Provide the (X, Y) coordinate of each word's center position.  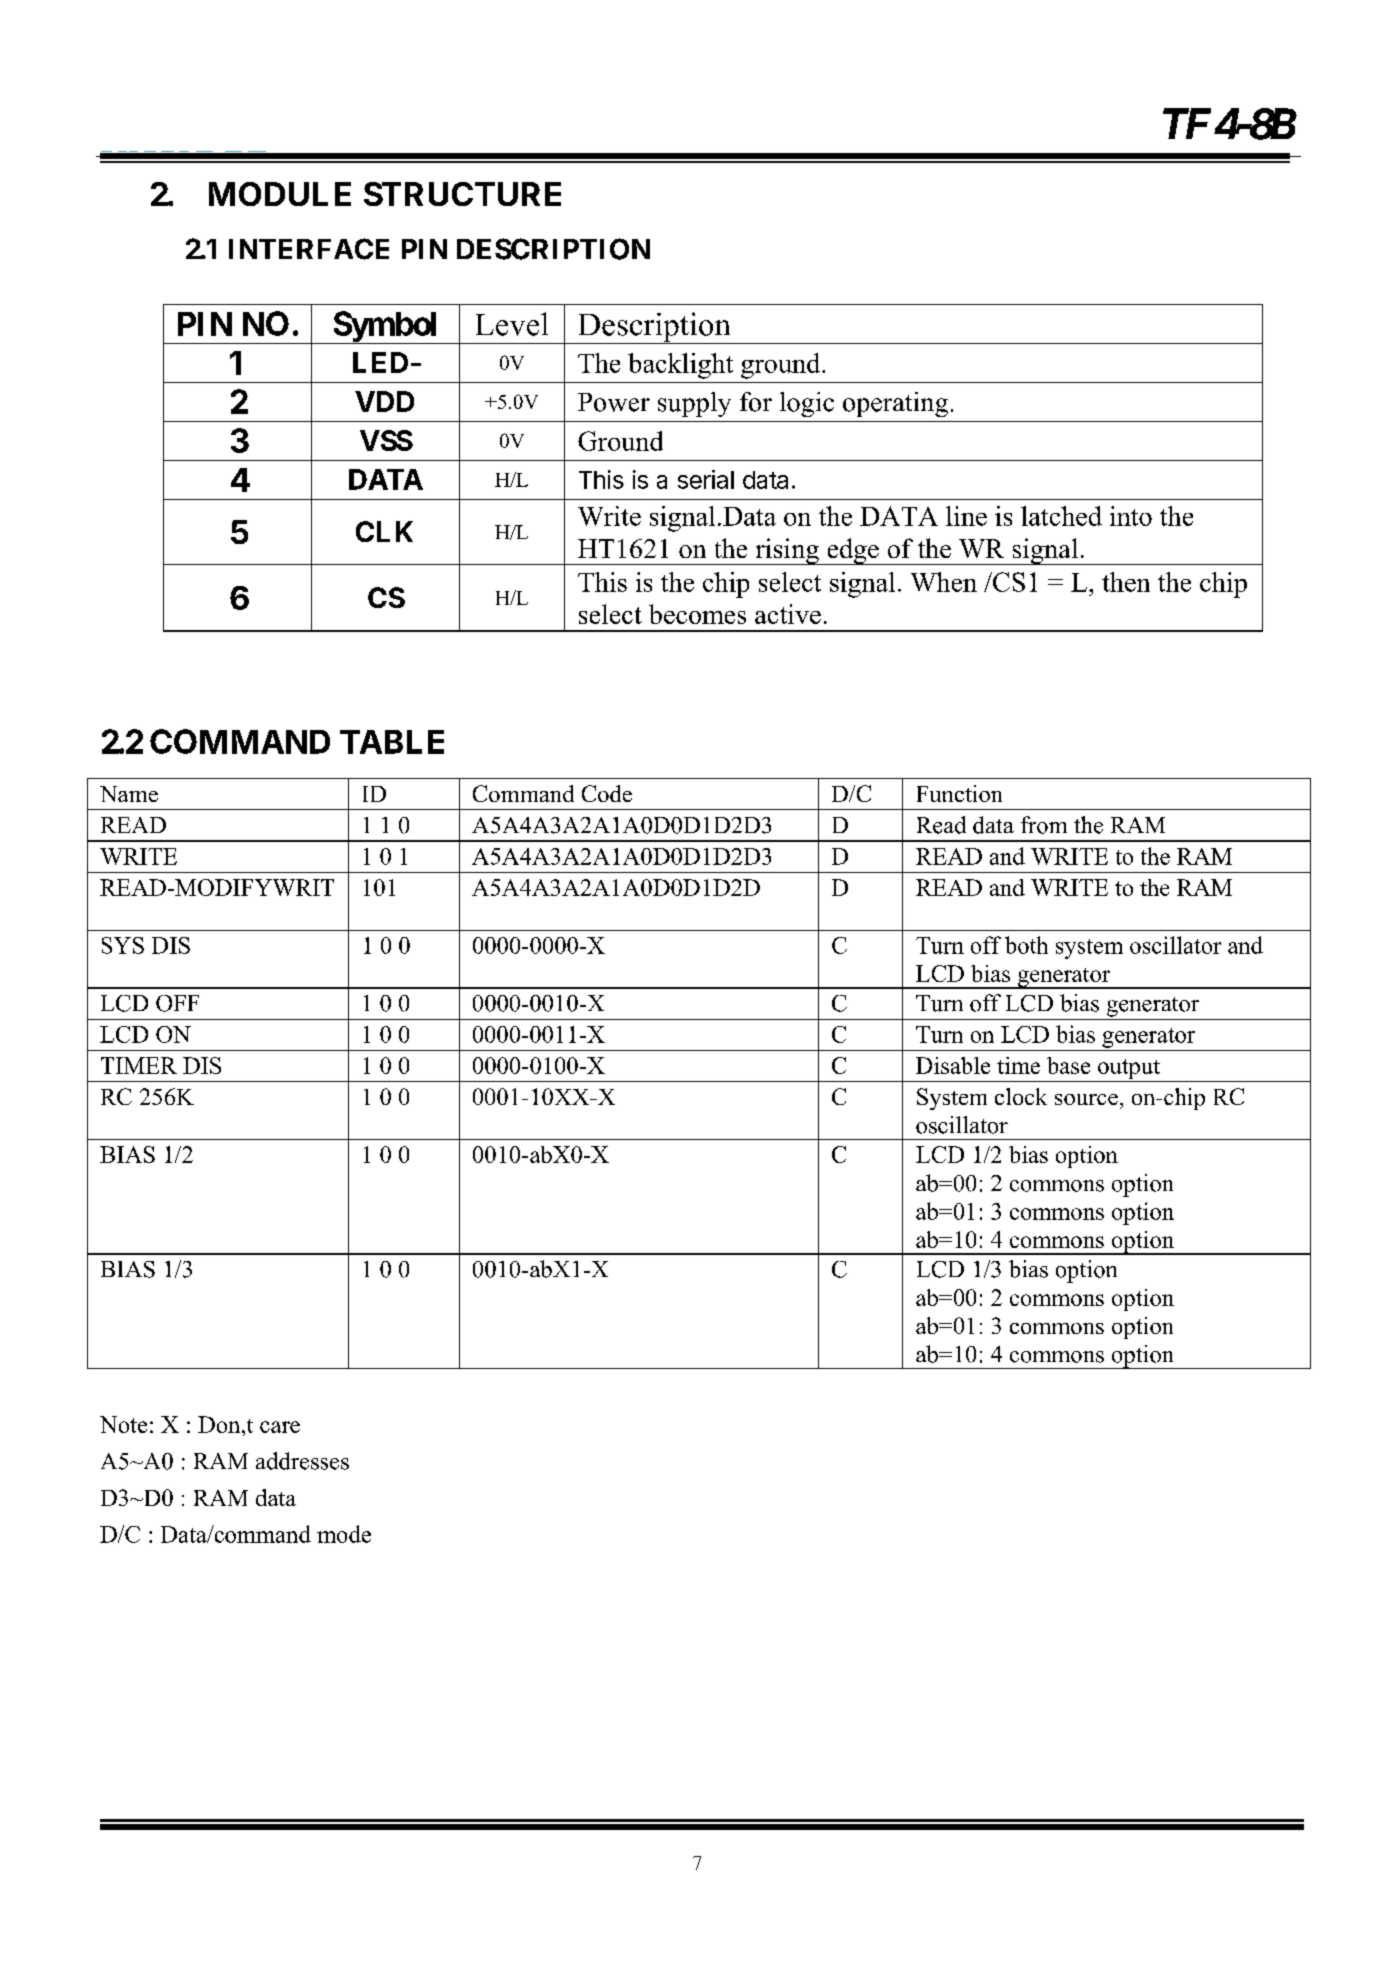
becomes (697, 614)
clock (1021, 1096)
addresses (302, 1461)
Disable (953, 1065)
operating (895, 404)
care (280, 1427)
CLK (384, 531)
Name (129, 794)
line (966, 516)
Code (607, 793)
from (1044, 825)
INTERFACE (309, 249)
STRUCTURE (462, 194)
